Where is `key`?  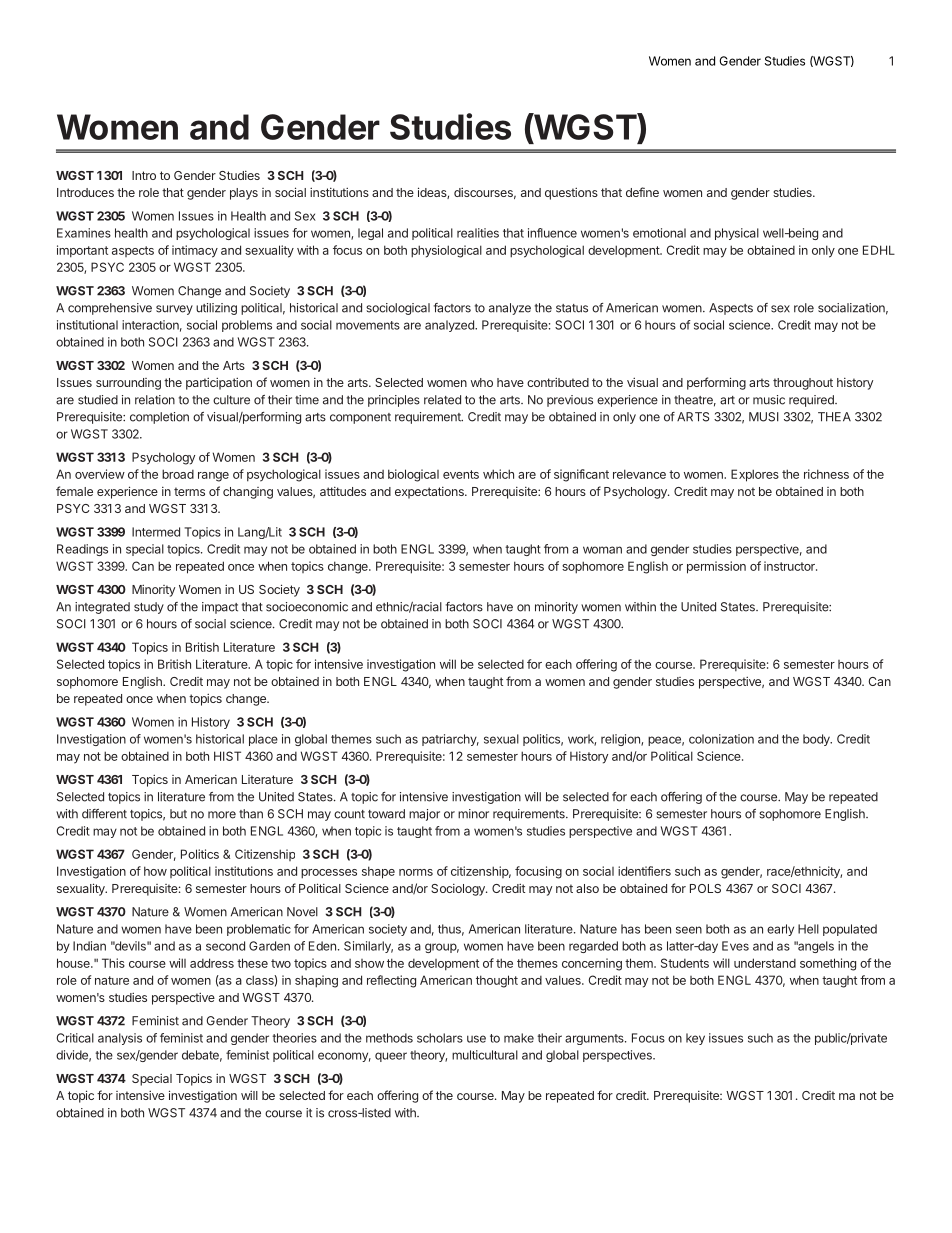 key is located at coordinates (695, 1039).
